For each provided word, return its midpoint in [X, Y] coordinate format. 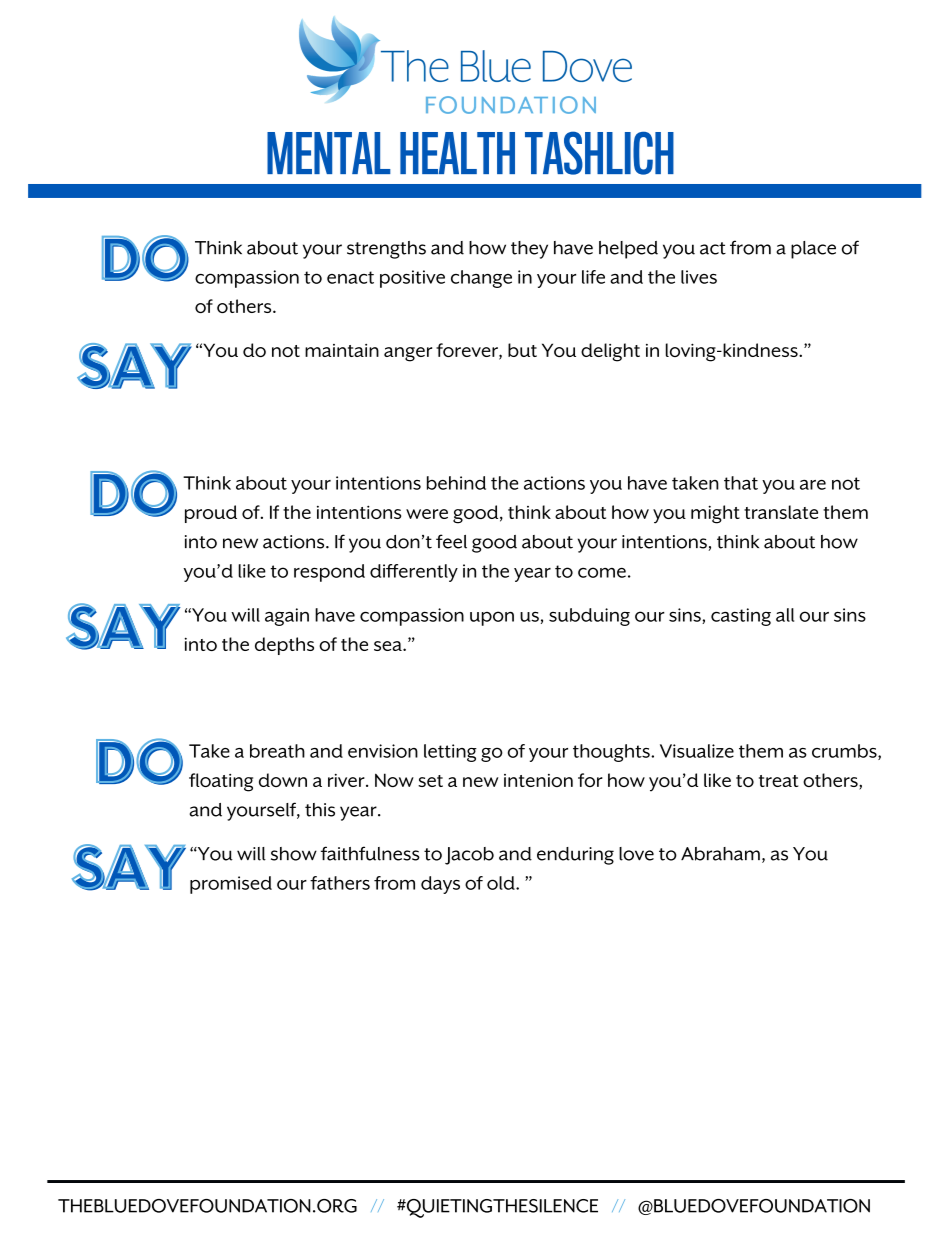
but [522, 350]
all [785, 615]
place [813, 250]
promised [231, 885]
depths [284, 646]
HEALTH [457, 153]
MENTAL [329, 153]
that [741, 483]
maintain [342, 350]
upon [492, 618]
